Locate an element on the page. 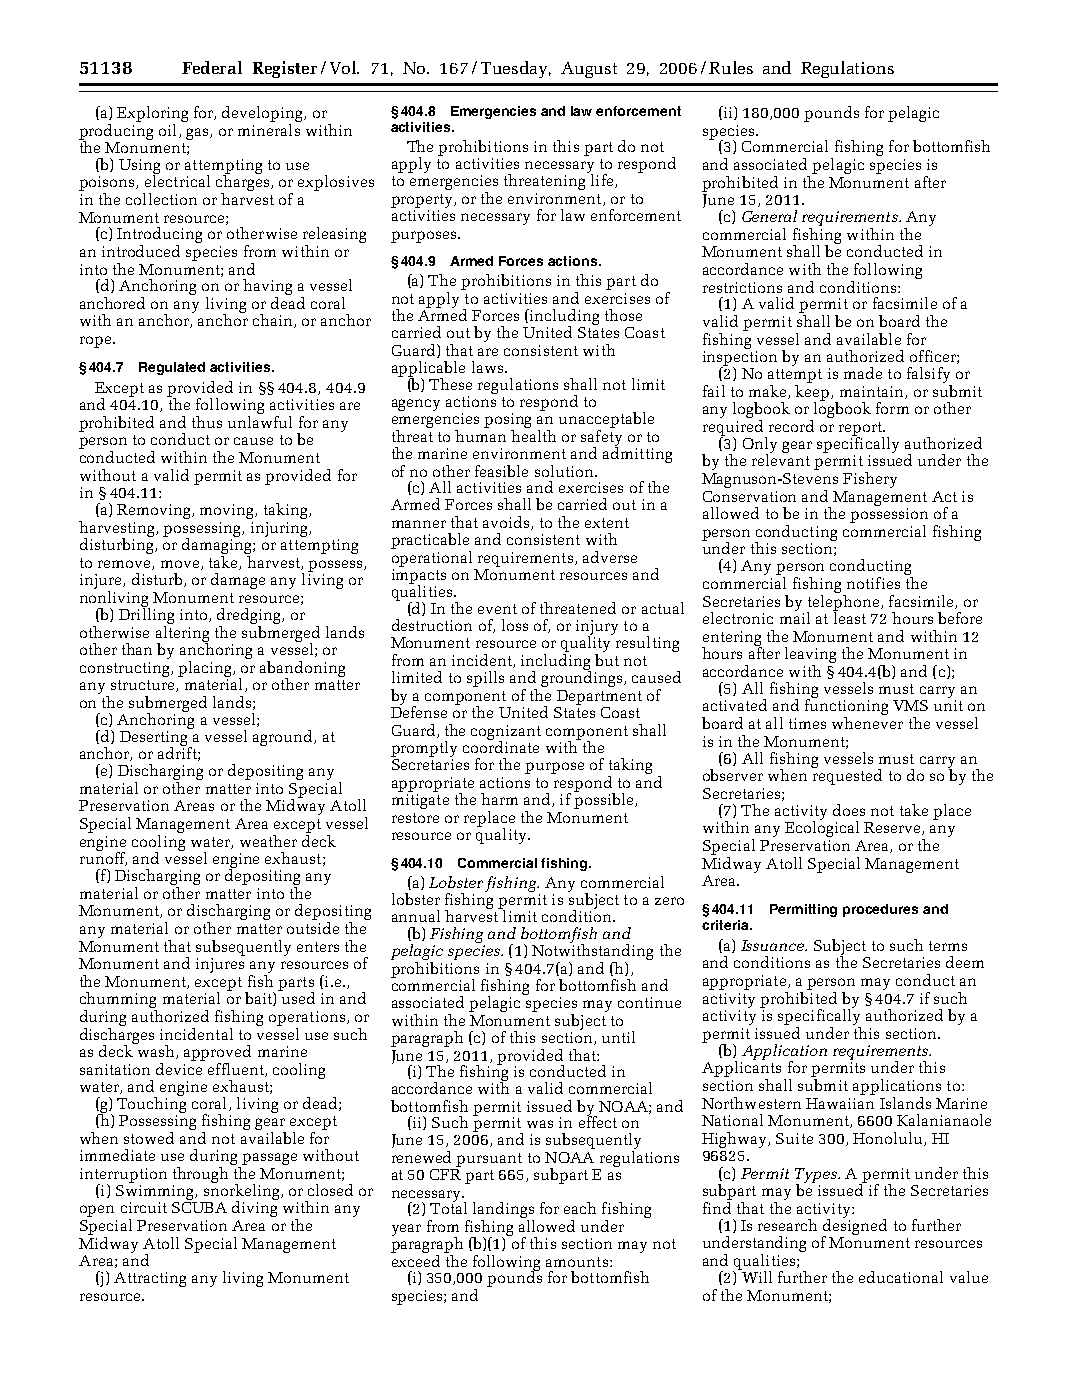 The image size is (1077, 1394). posing is located at coordinates (507, 422).
